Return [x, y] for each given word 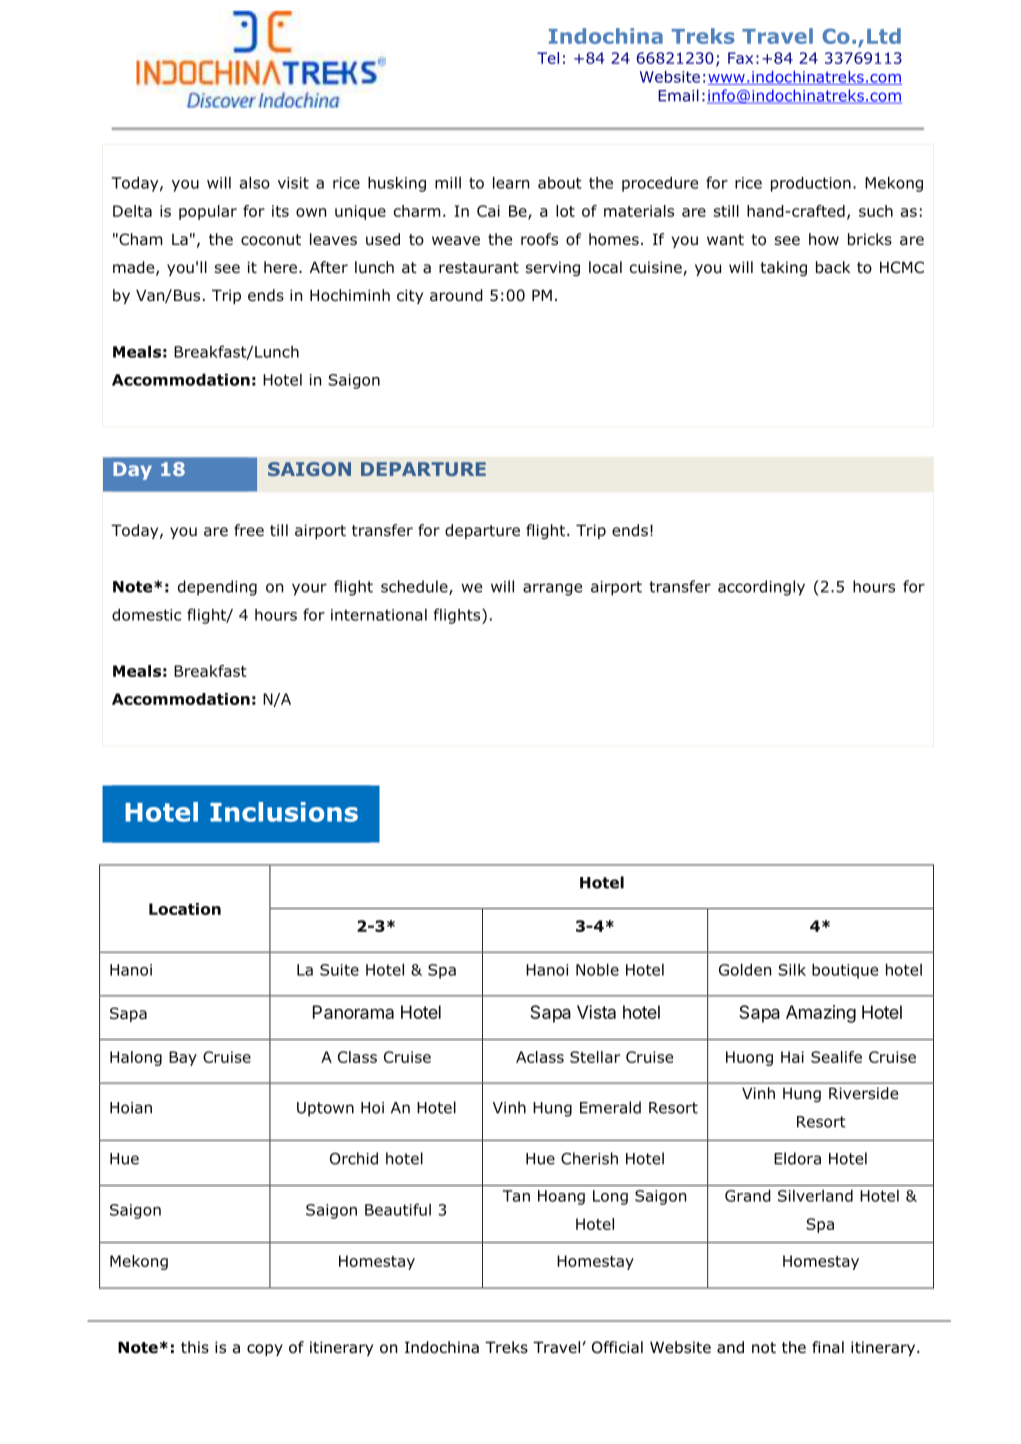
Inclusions [284, 812]
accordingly [761, 588]
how [824, 239]
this [195, 1347]
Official [617, 1347]
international [379, 615]
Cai [488, 211]
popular [208, 212]
